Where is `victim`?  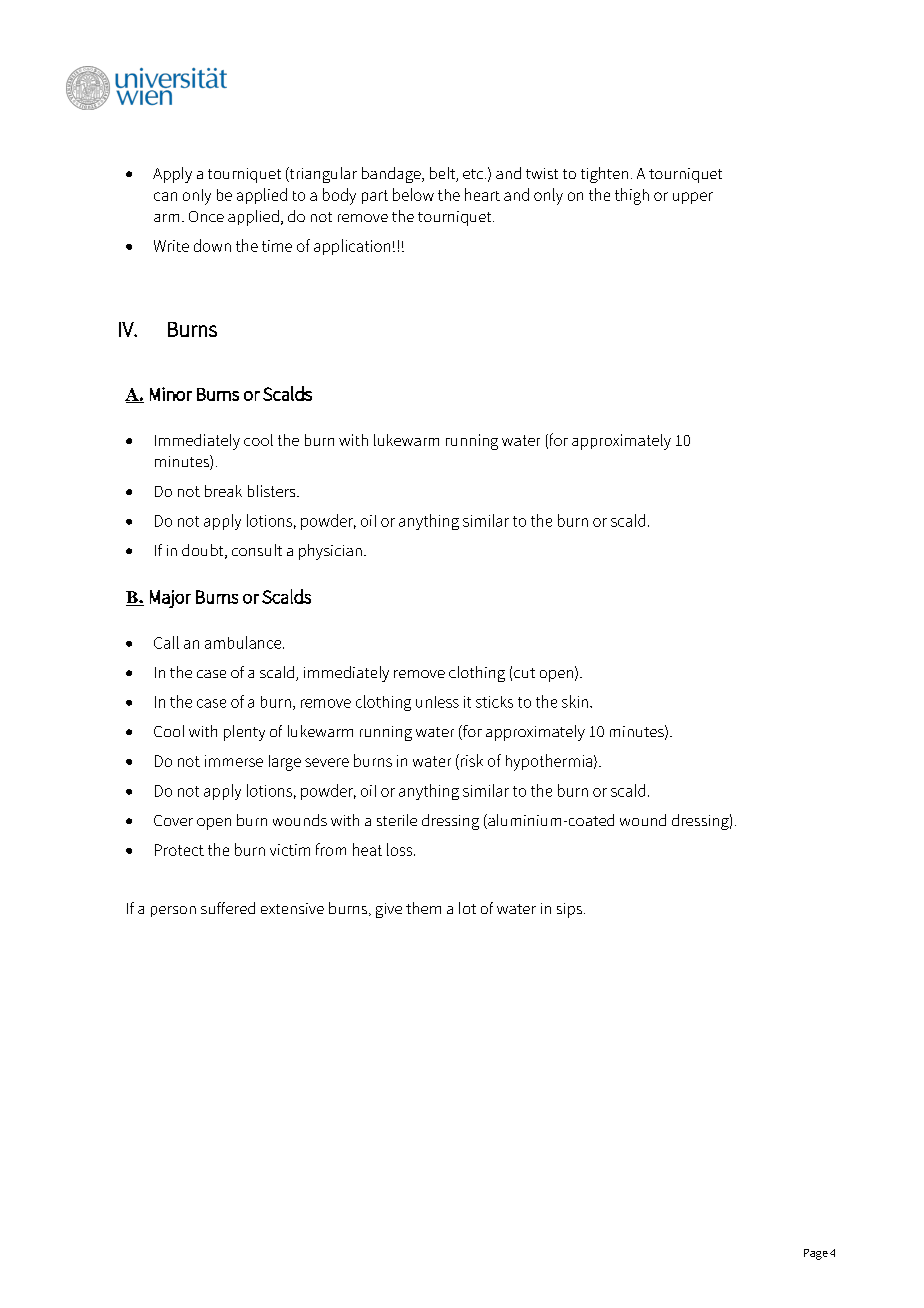 victim is located at coordinates (290, 850).
